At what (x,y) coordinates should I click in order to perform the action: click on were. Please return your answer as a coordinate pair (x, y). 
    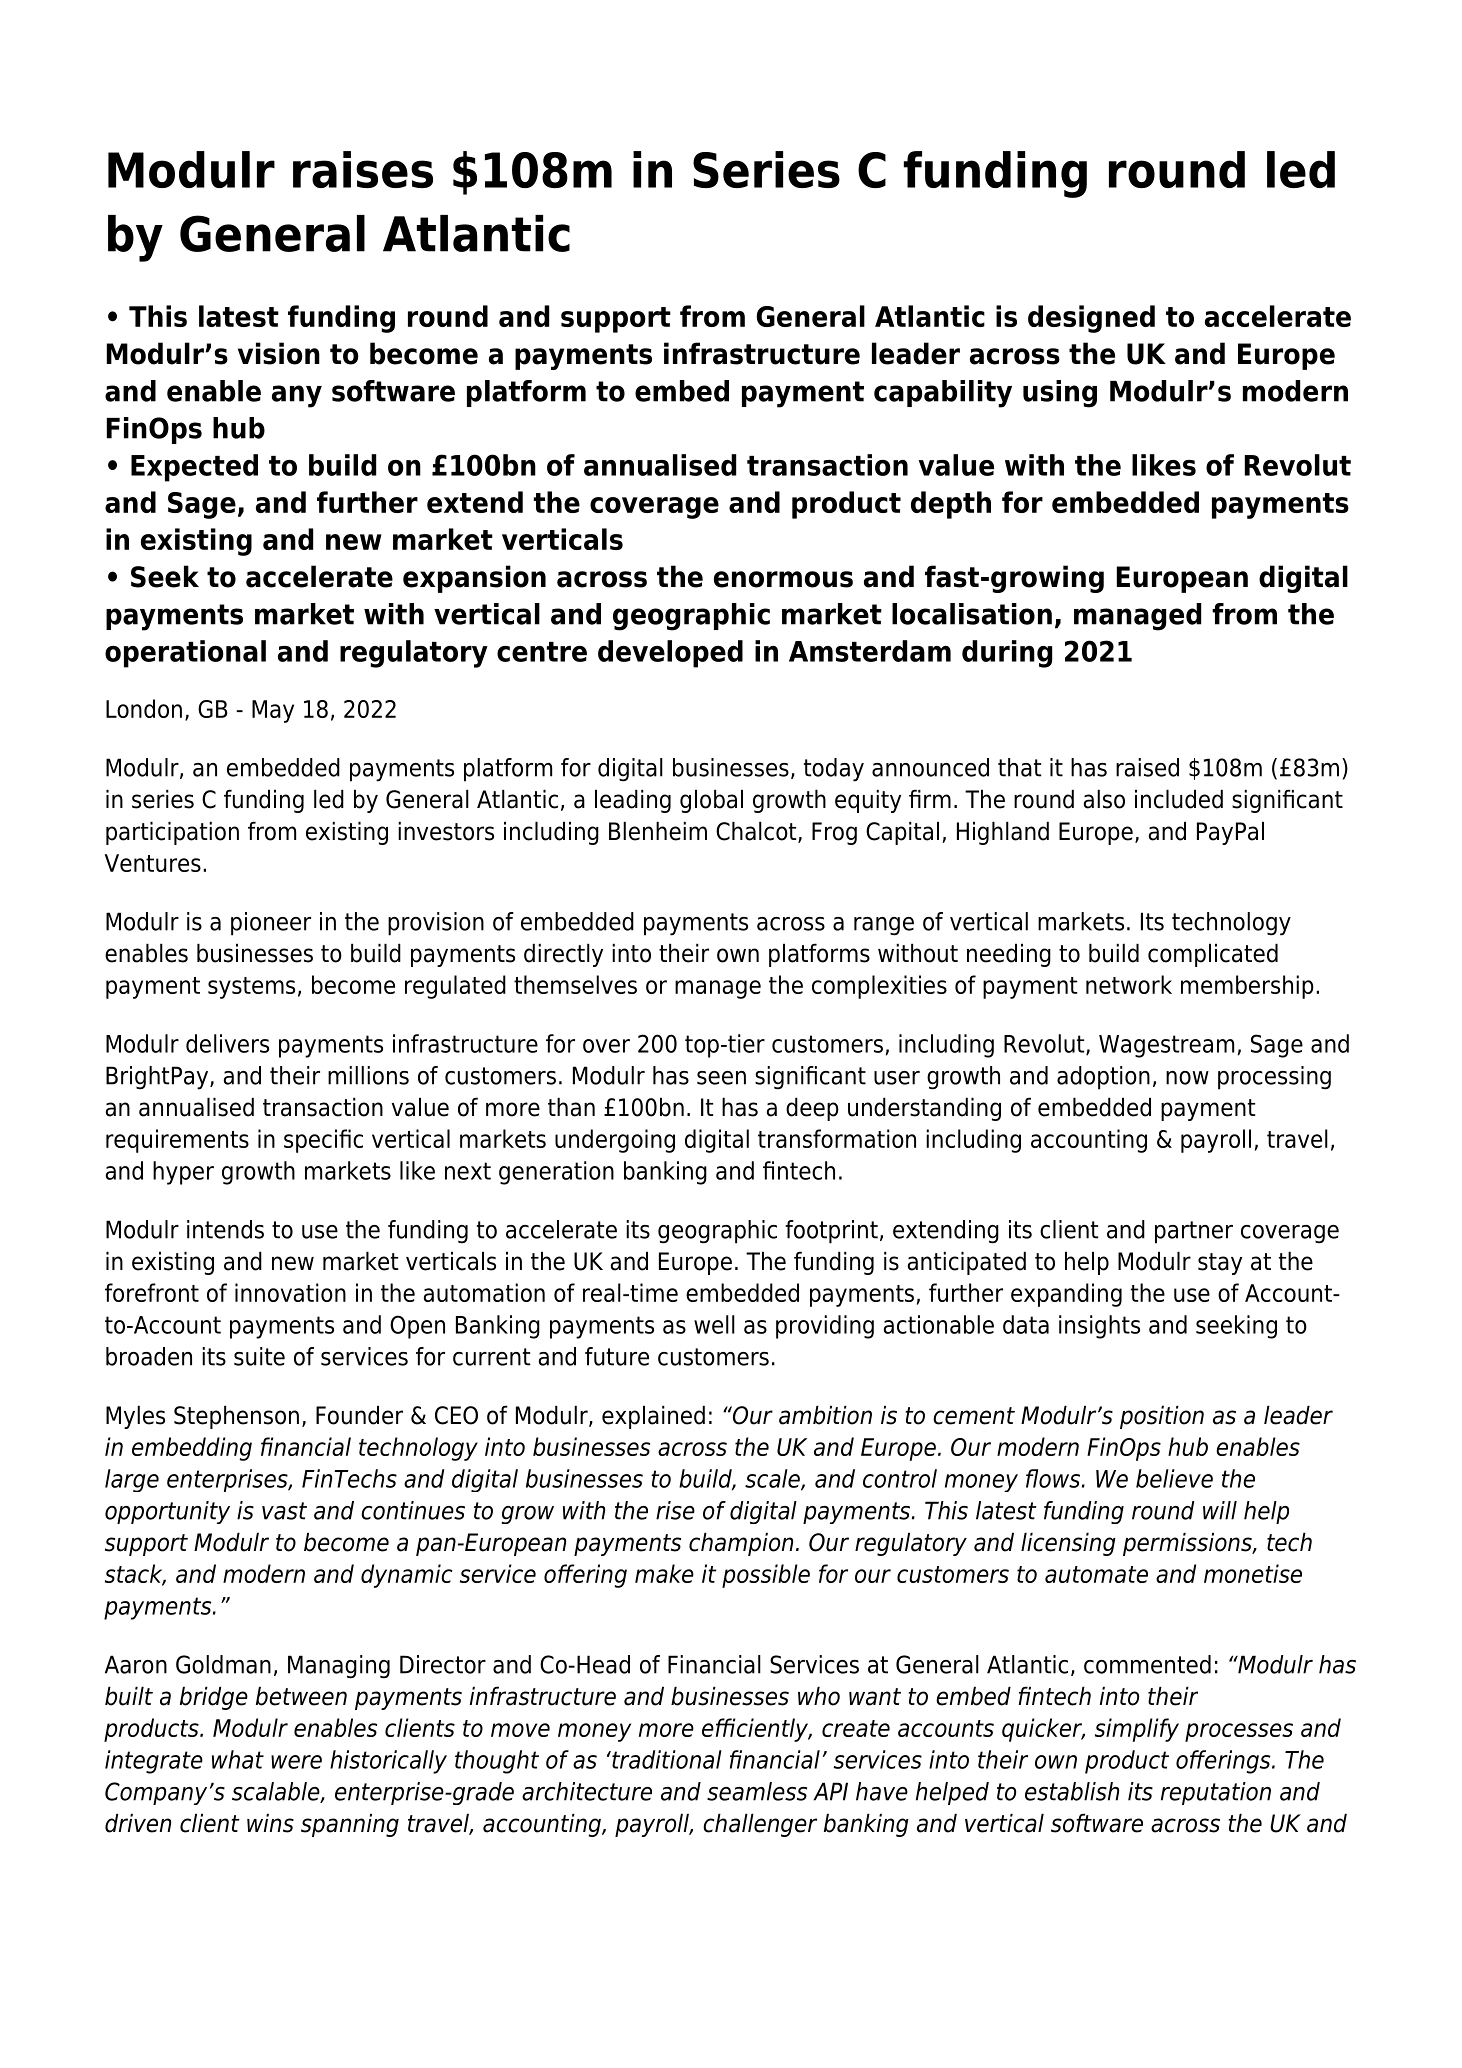
    Looking at the image, I should click on (296, 1762).
